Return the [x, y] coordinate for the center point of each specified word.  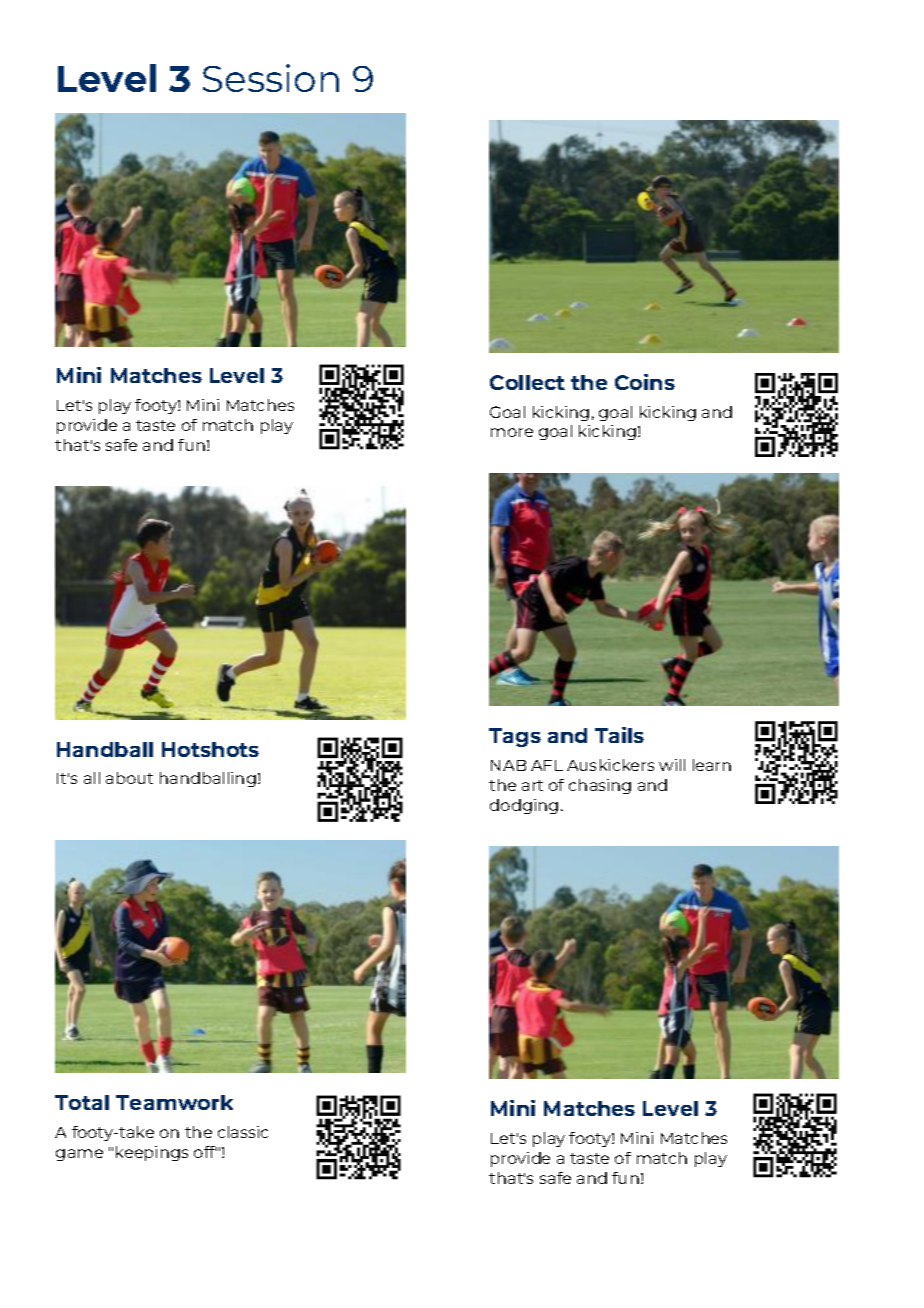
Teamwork [174, 1102]
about [129, 778]
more [512, 432]
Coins [645, 382]
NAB [508, 765]
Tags [515, 737]
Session [271, 78]
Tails [619, 735]
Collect [527, 382]
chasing [600, 786]
